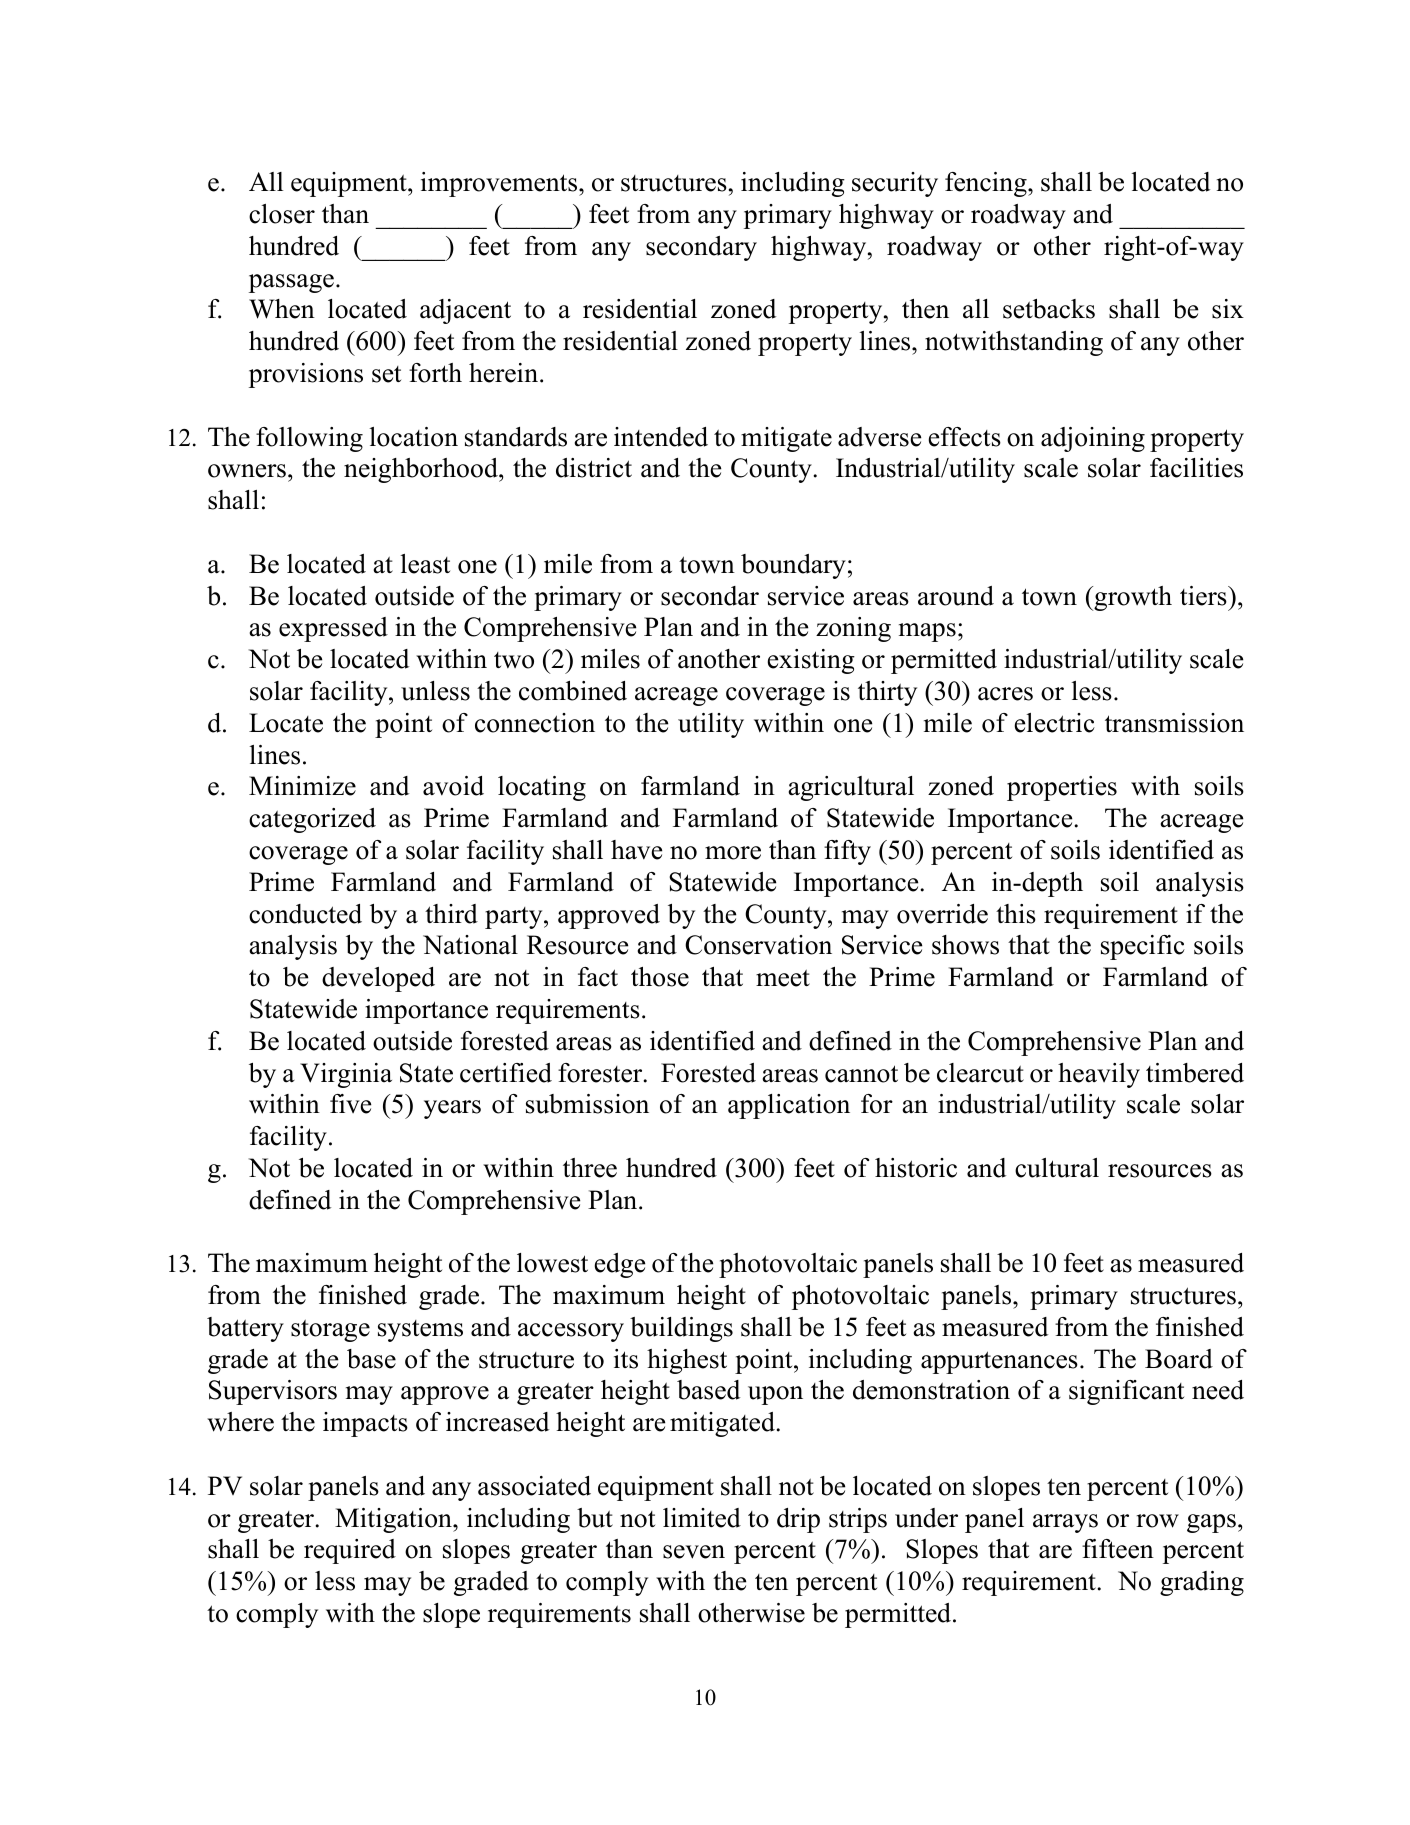 This page has width=1410, height=1825. I want to click on more, so click(733, 853).
